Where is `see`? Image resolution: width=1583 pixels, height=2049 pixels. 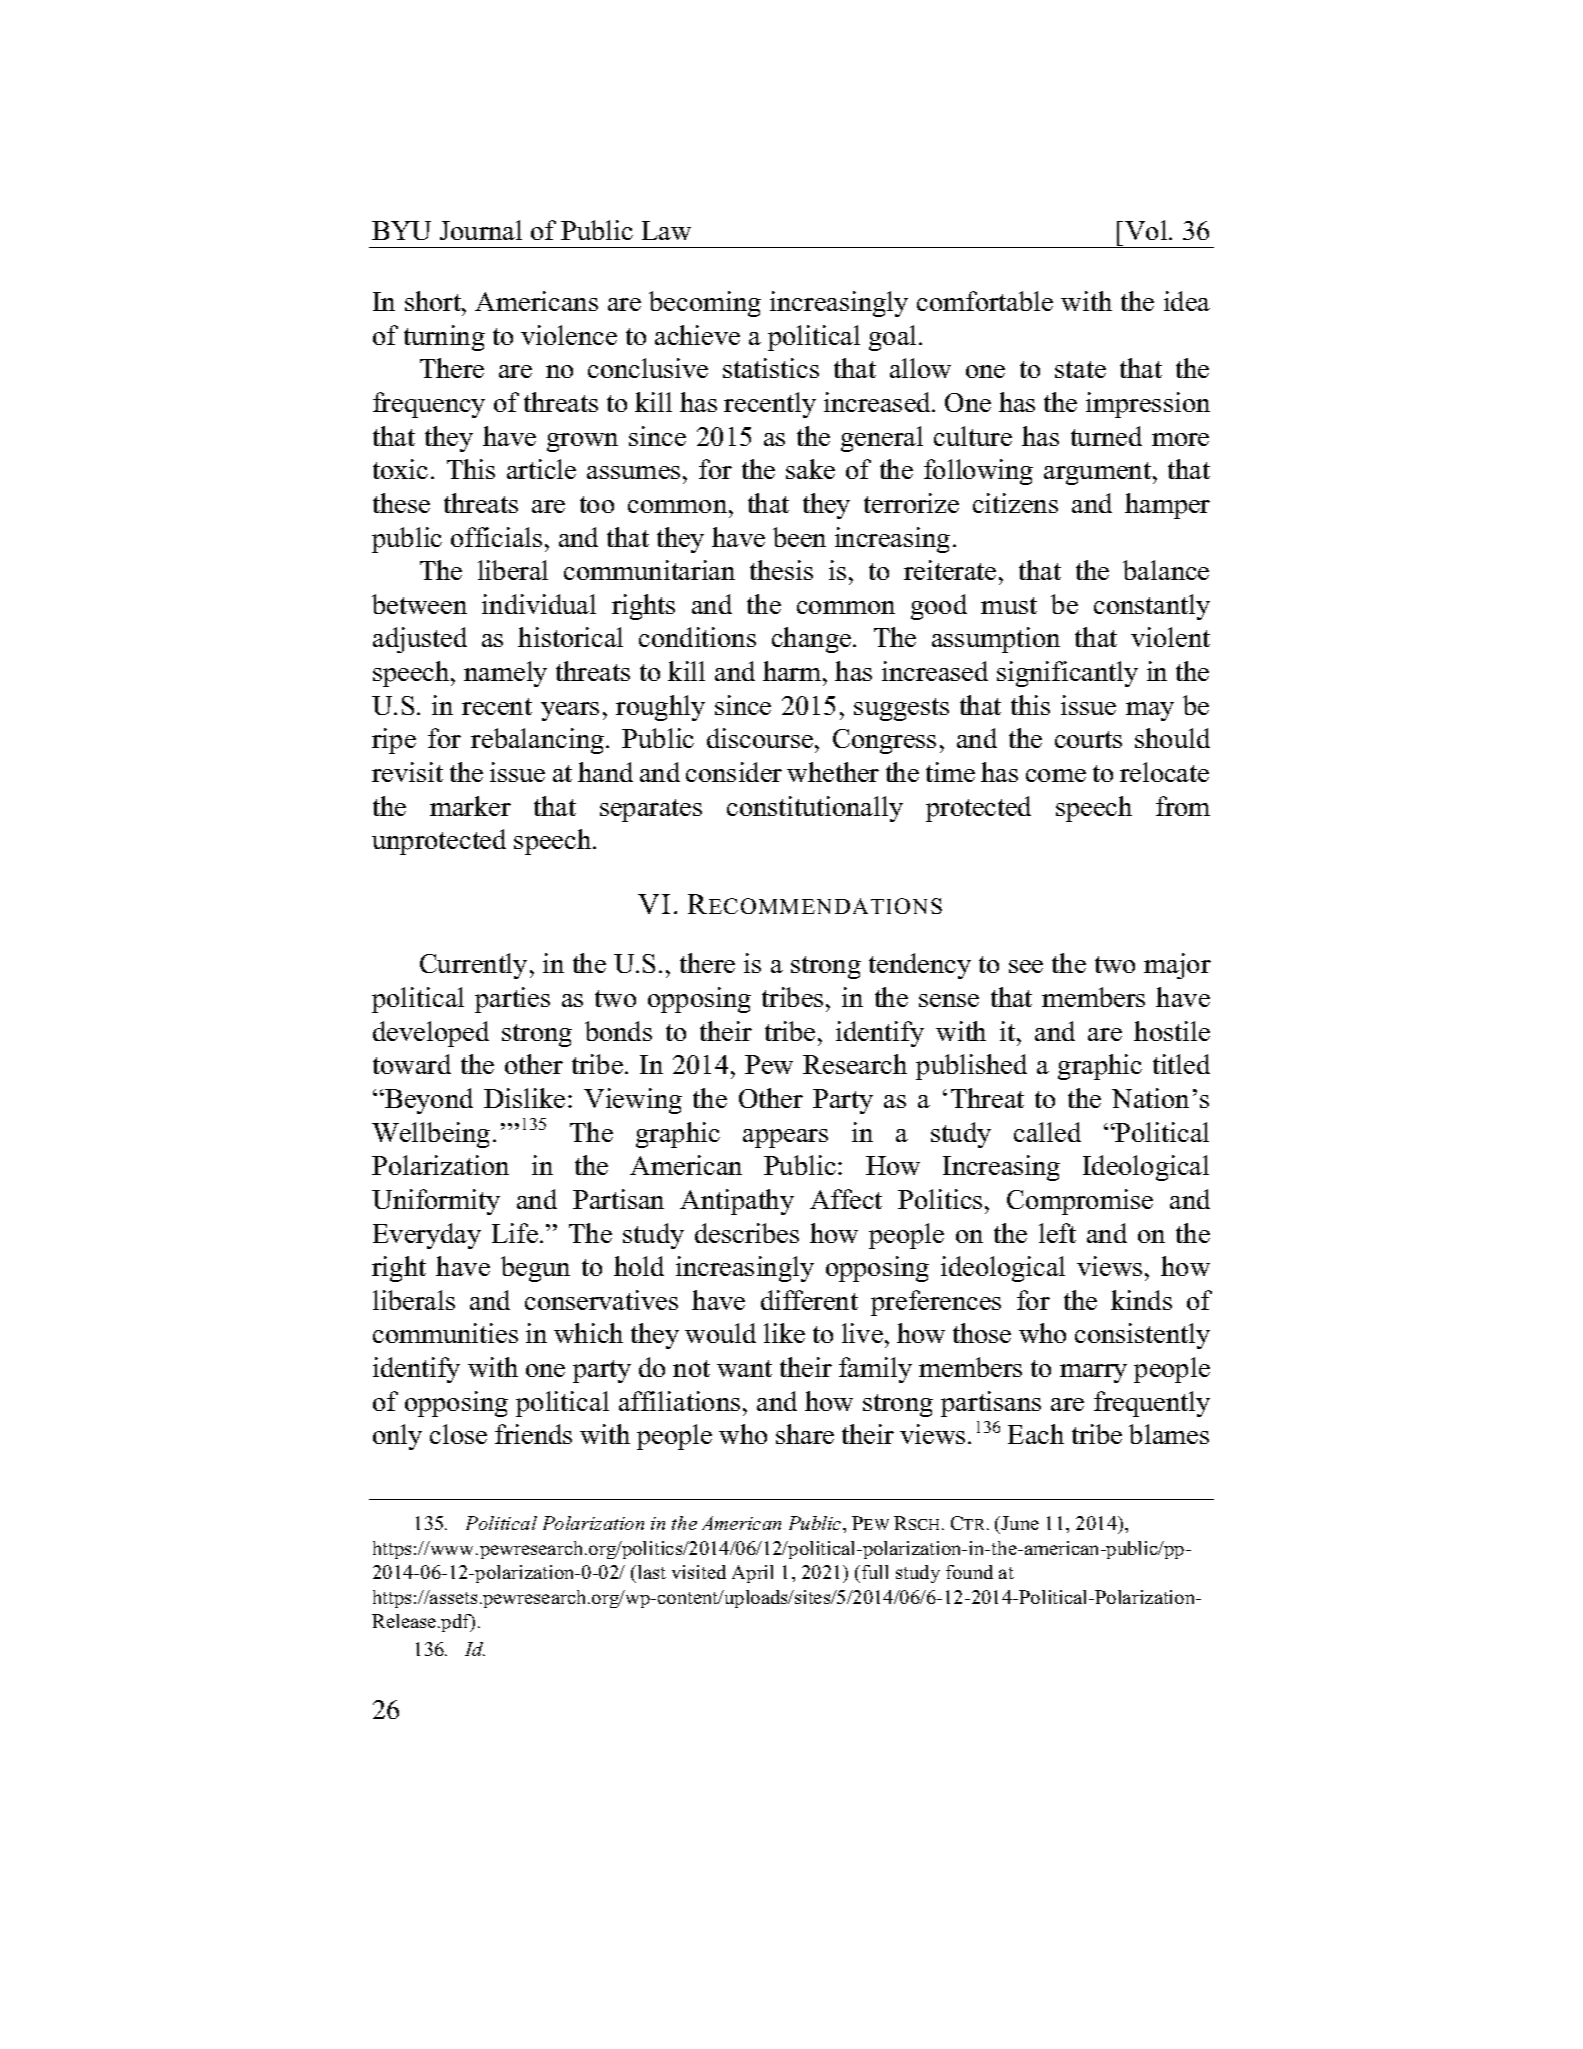 see is located at coordinates (1026, 966).
